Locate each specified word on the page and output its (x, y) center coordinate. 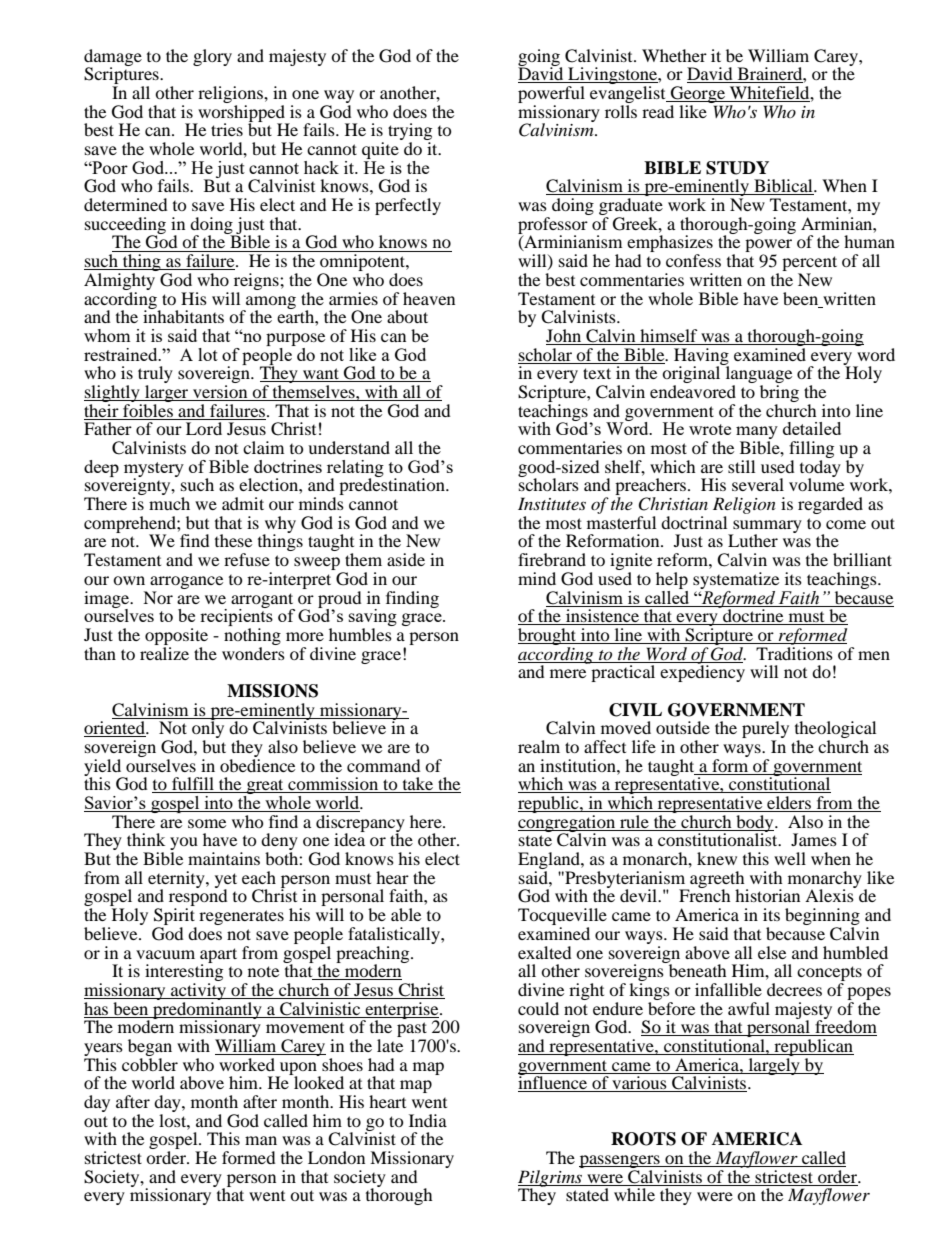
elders (789, 804)
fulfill (193, 785)
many (757, 434)
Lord (204, 428)
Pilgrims (551, 1178)
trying (410, 133)
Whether (674, 55)
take (418, 785)
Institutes (552, 503)
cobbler (150, 1063)
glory (212, 57)
